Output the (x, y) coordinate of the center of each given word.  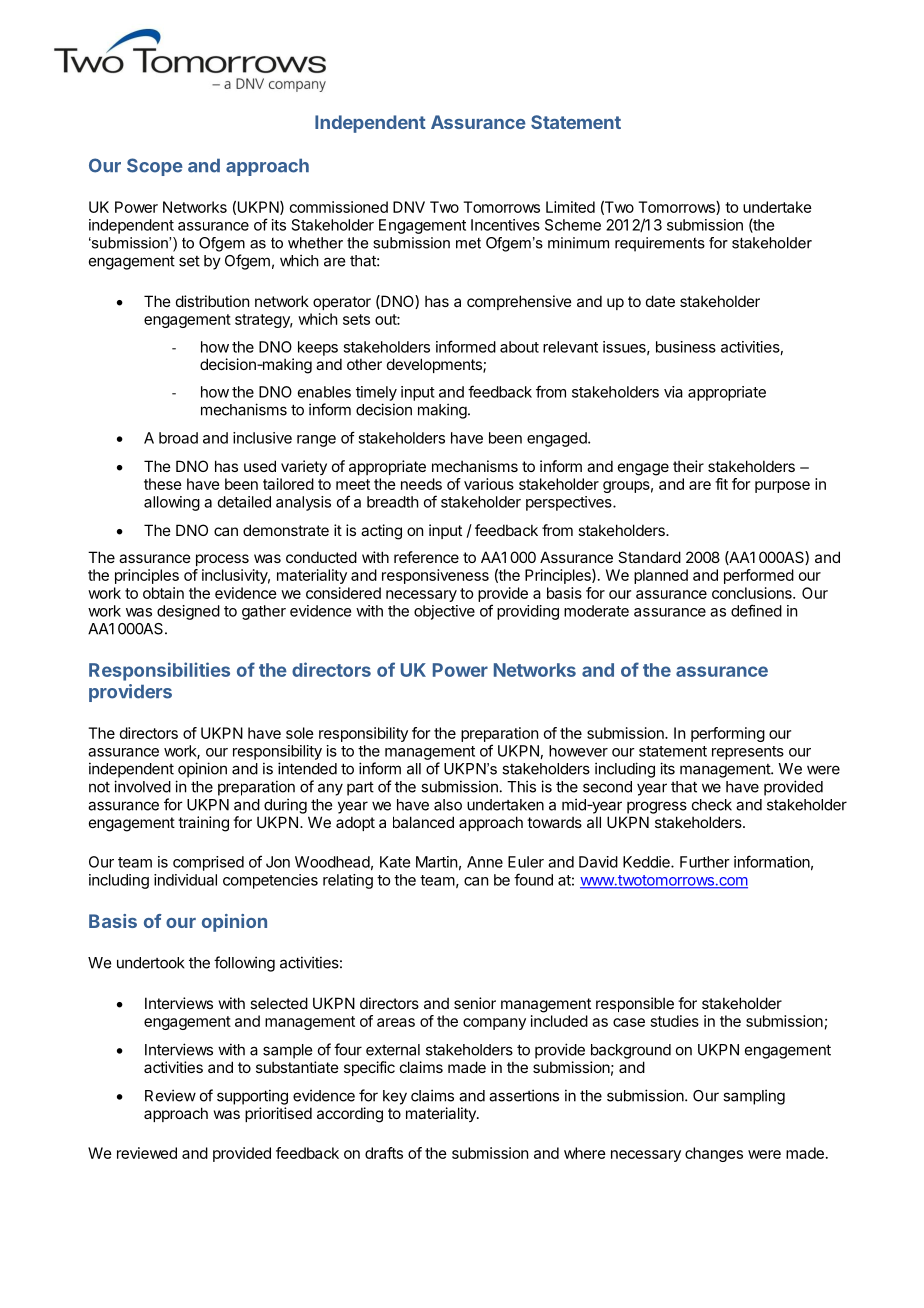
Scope (155, 167)
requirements (660, 244)
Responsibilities (159, 671)
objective (444, 612)
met (468, 243)
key (395, 1097)
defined (756, 610)
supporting (252, 1097)
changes (714, 1154)
